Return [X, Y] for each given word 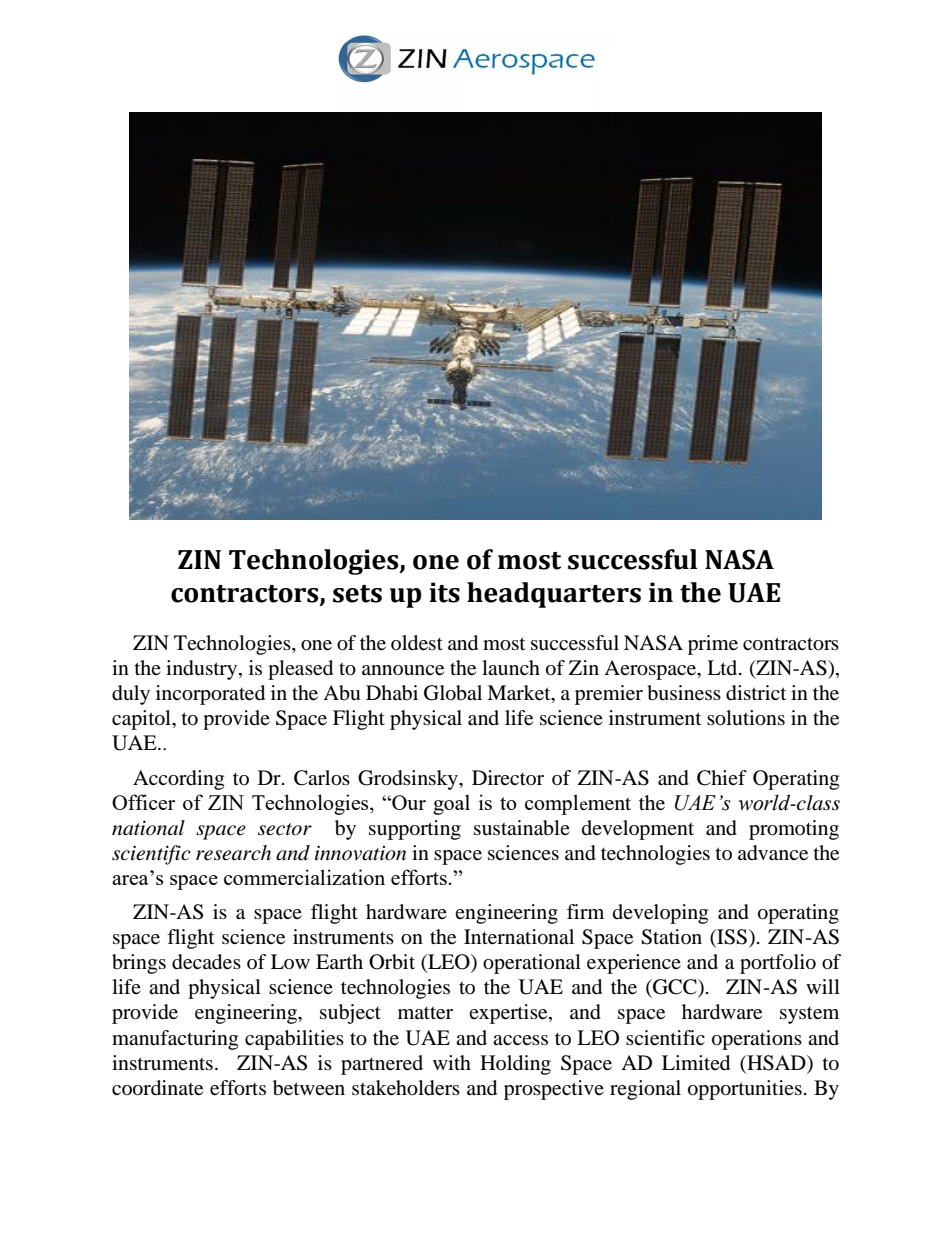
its [444, 592]
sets [357, 594]
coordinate [157, 1088]
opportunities [745, 1090]
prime [713, 645]
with [452, 1062]
